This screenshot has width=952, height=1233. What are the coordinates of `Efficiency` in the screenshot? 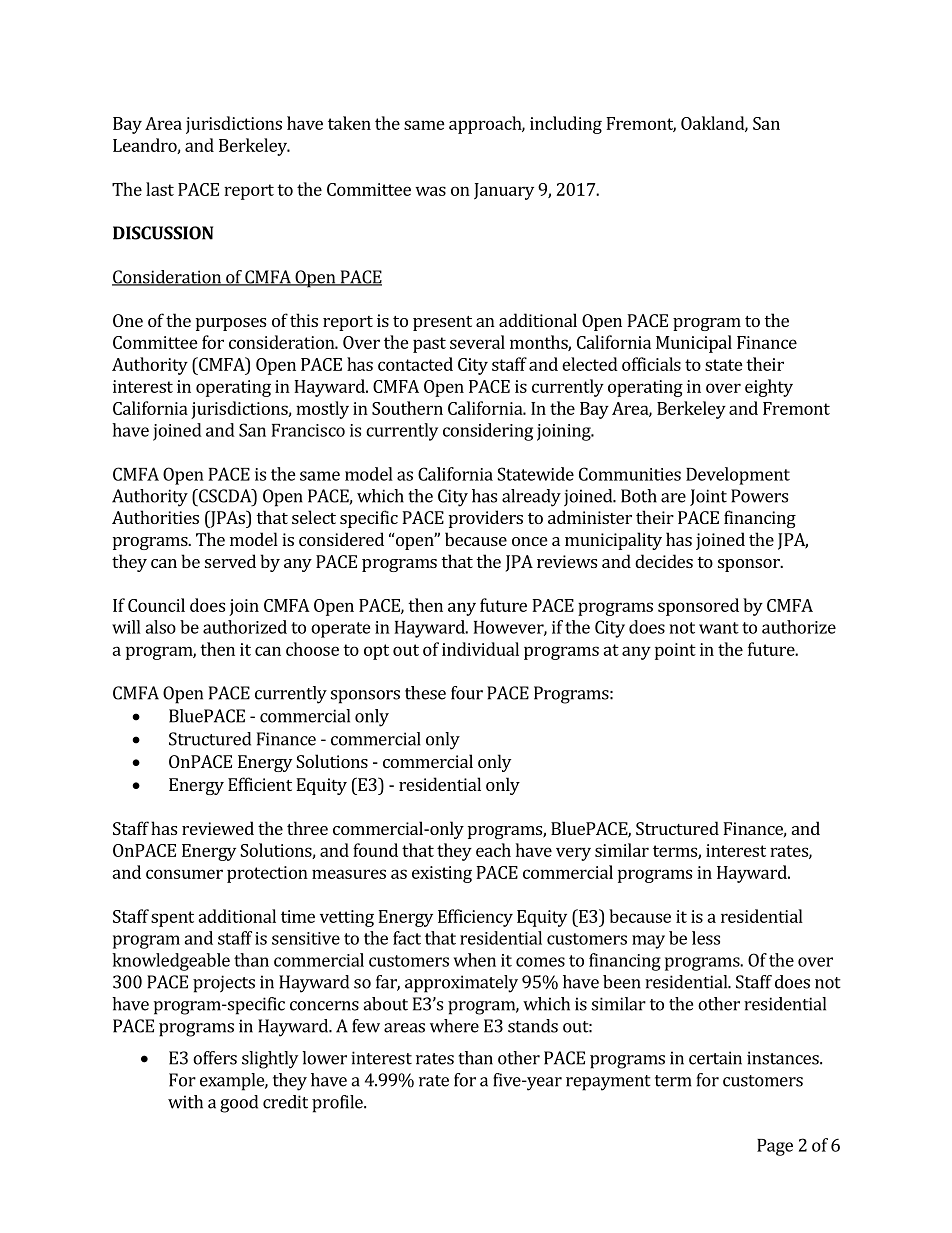 It's located at (475, 918).
